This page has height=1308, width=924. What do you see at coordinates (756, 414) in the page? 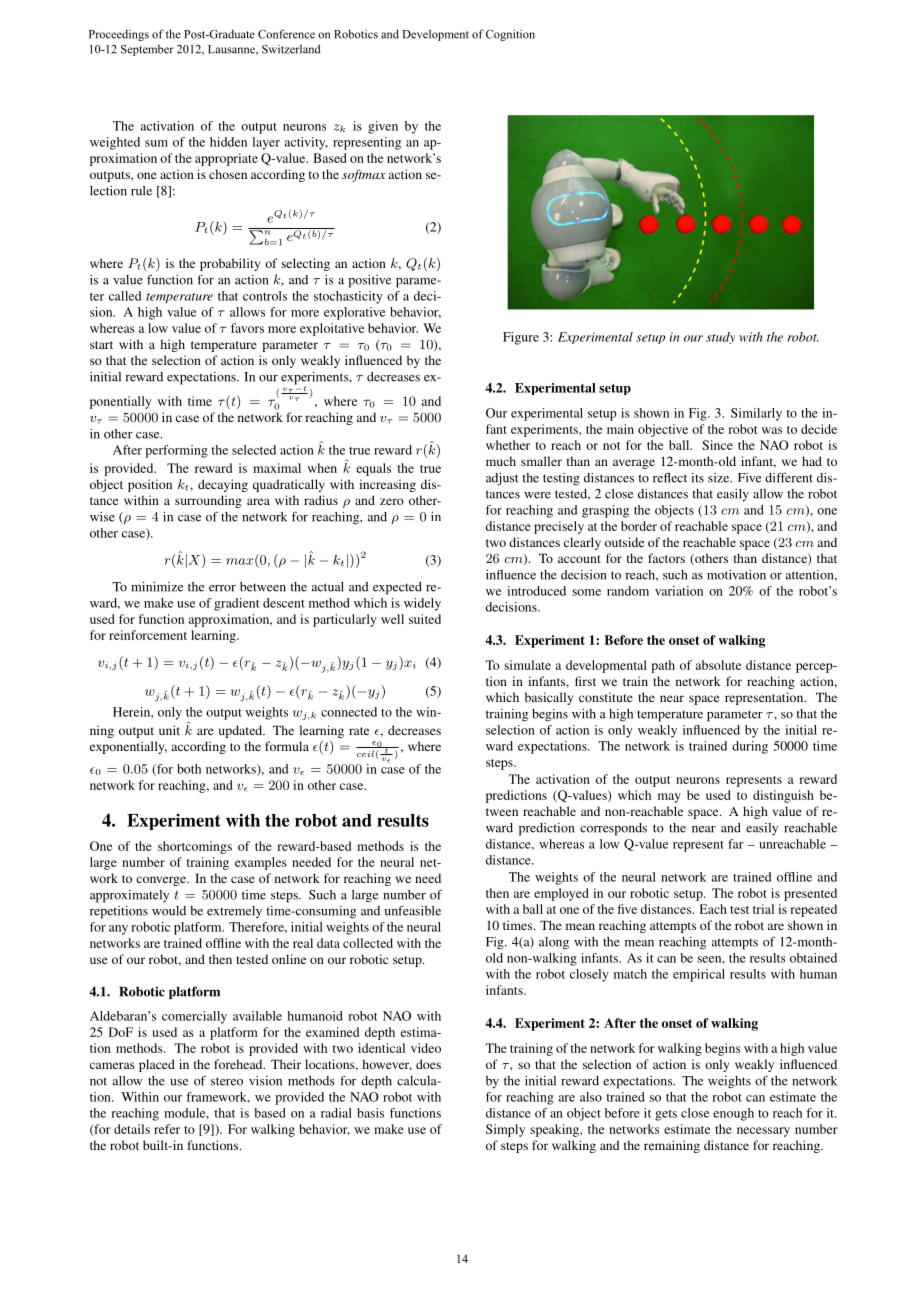
I see `Similarly` at bounding box center [756, 414].
